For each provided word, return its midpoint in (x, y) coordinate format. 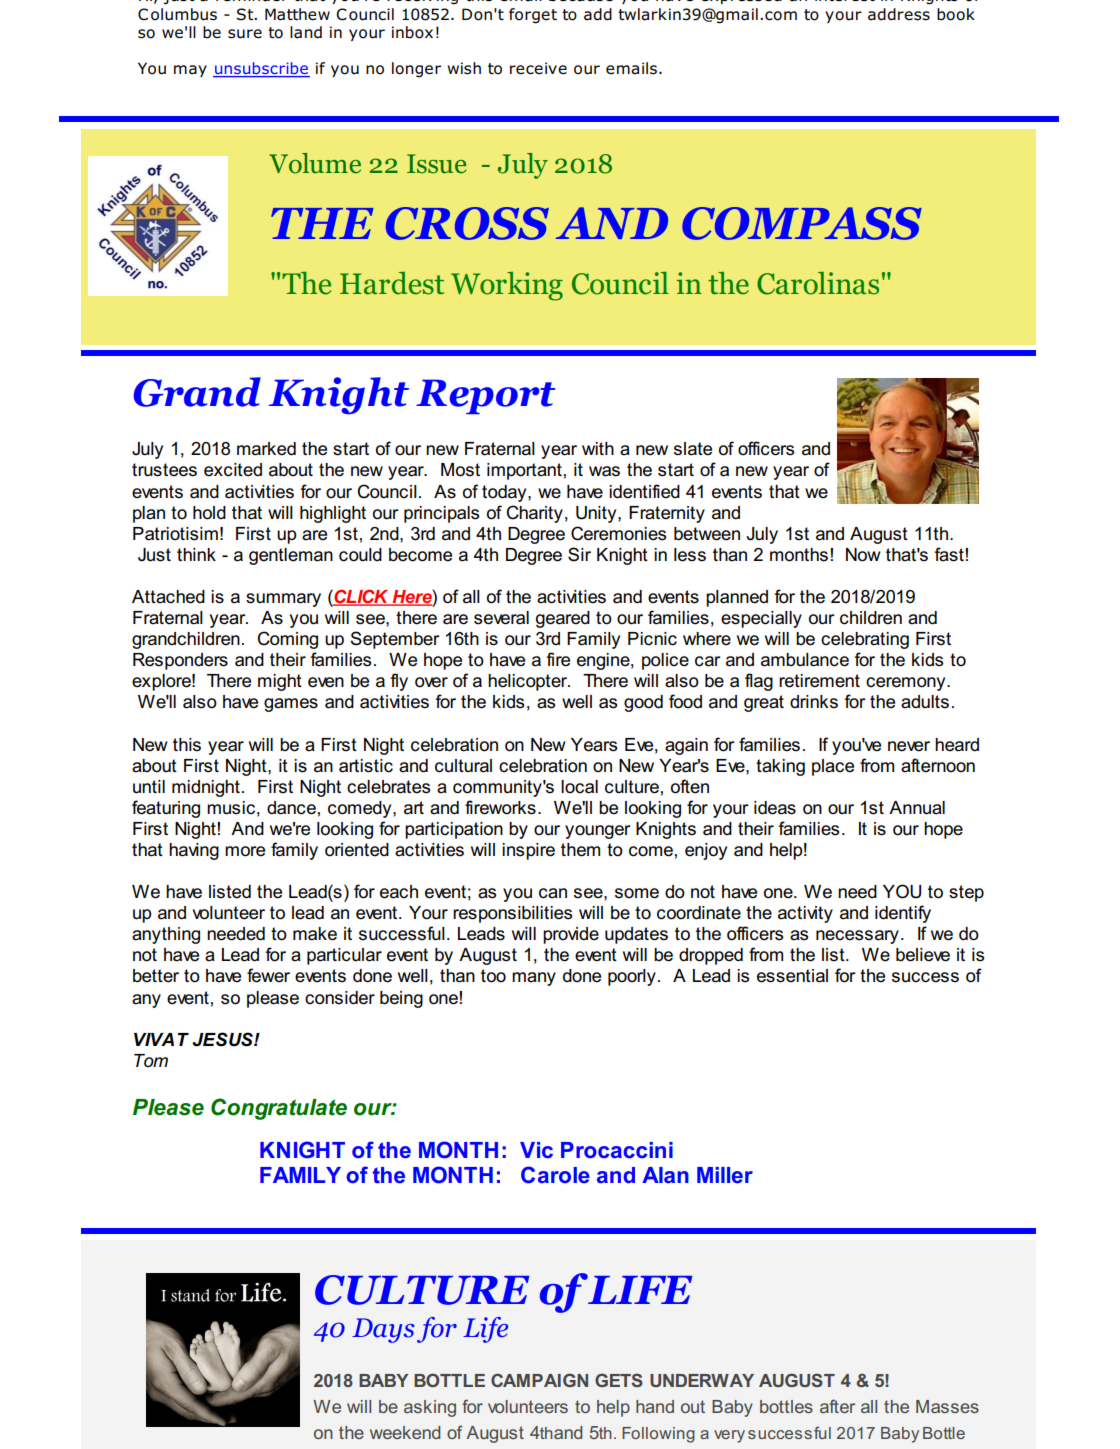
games (291, 705)
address (899, 14)
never (909, 746)
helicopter (529, 682)
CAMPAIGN (539, 1380)
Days (383, 1330)
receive (538, 68)
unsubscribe (261, 69)
